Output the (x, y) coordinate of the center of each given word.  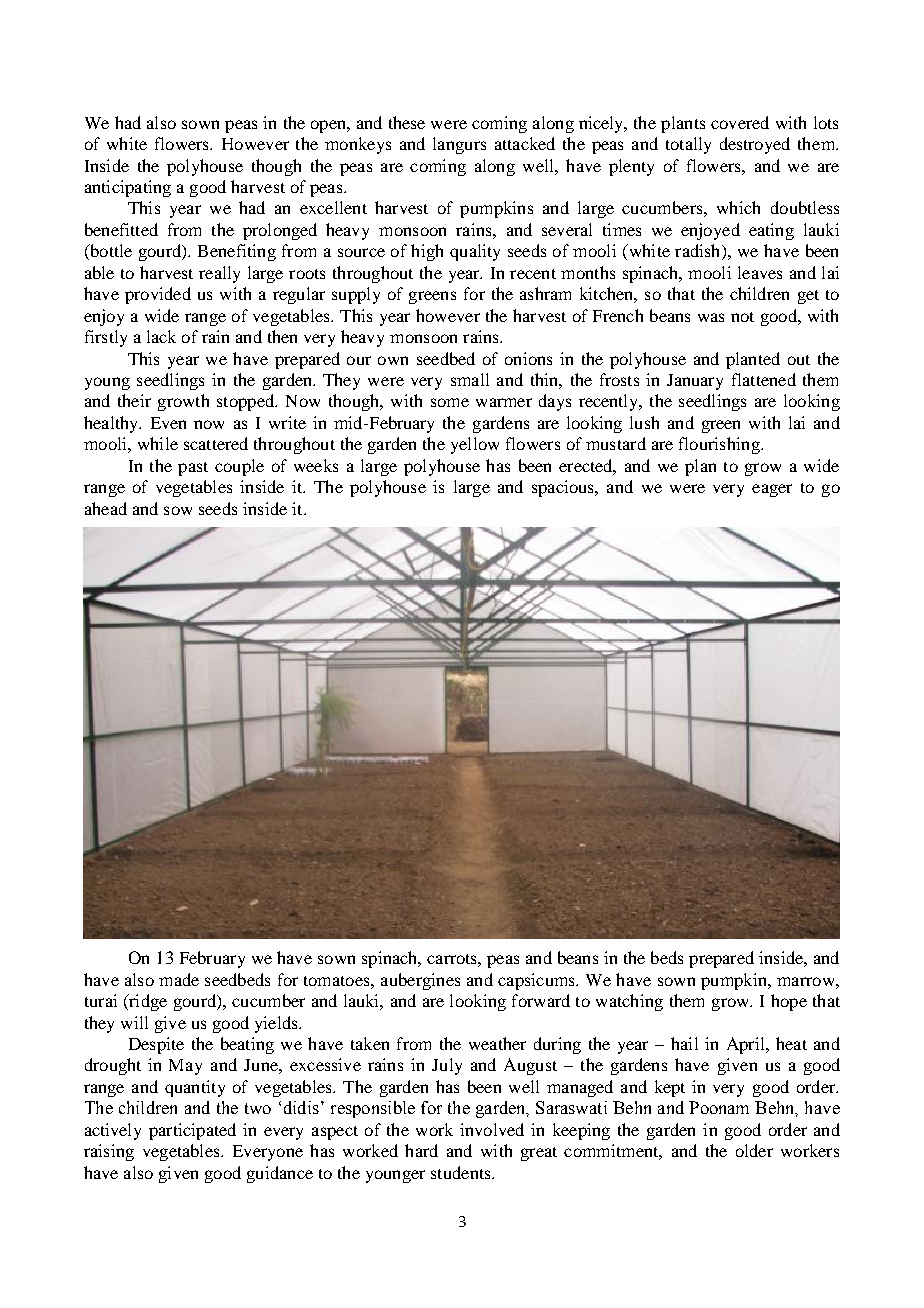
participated (192, 1131)
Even (168, 423)
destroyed (755, 145)
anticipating (128, 188)
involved (492, 1129)
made (179, 979)
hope (789, 1002)
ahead (106, 508)
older (754, 1150)
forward (541, 1000)
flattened (764, 379)
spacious (564, 488)
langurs (459, 145)
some (450, 402)
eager (772, 490)
